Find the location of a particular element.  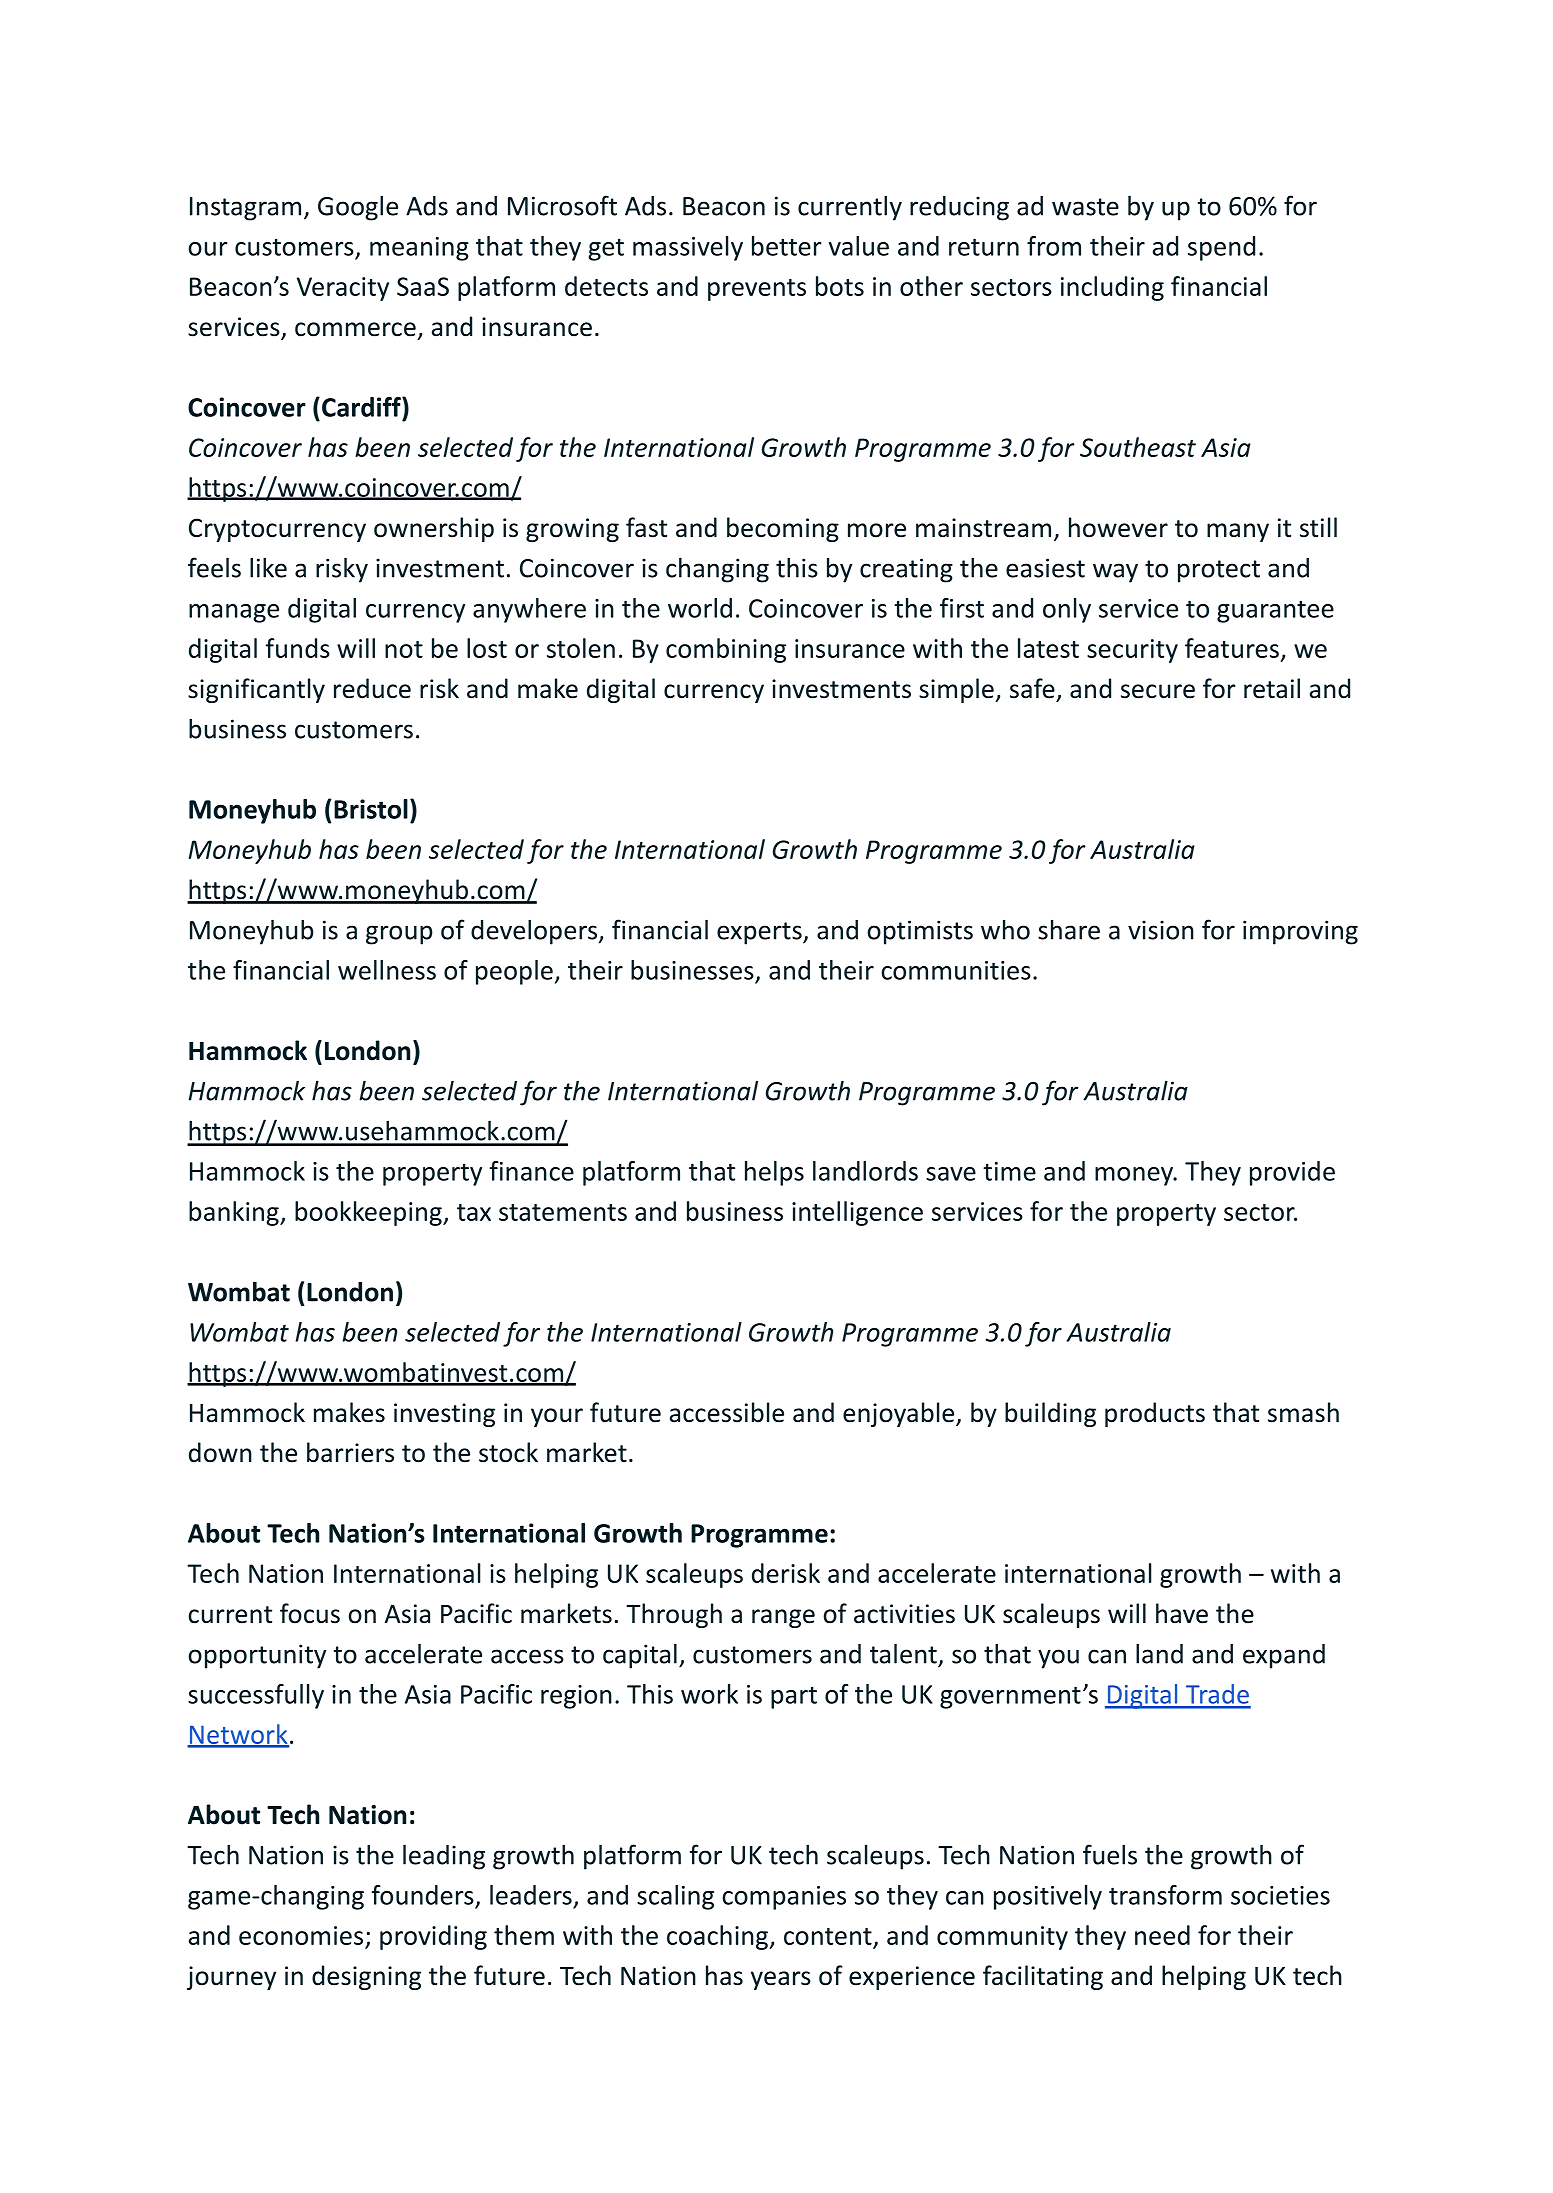

economies is located at coordinates (301, 1935).
